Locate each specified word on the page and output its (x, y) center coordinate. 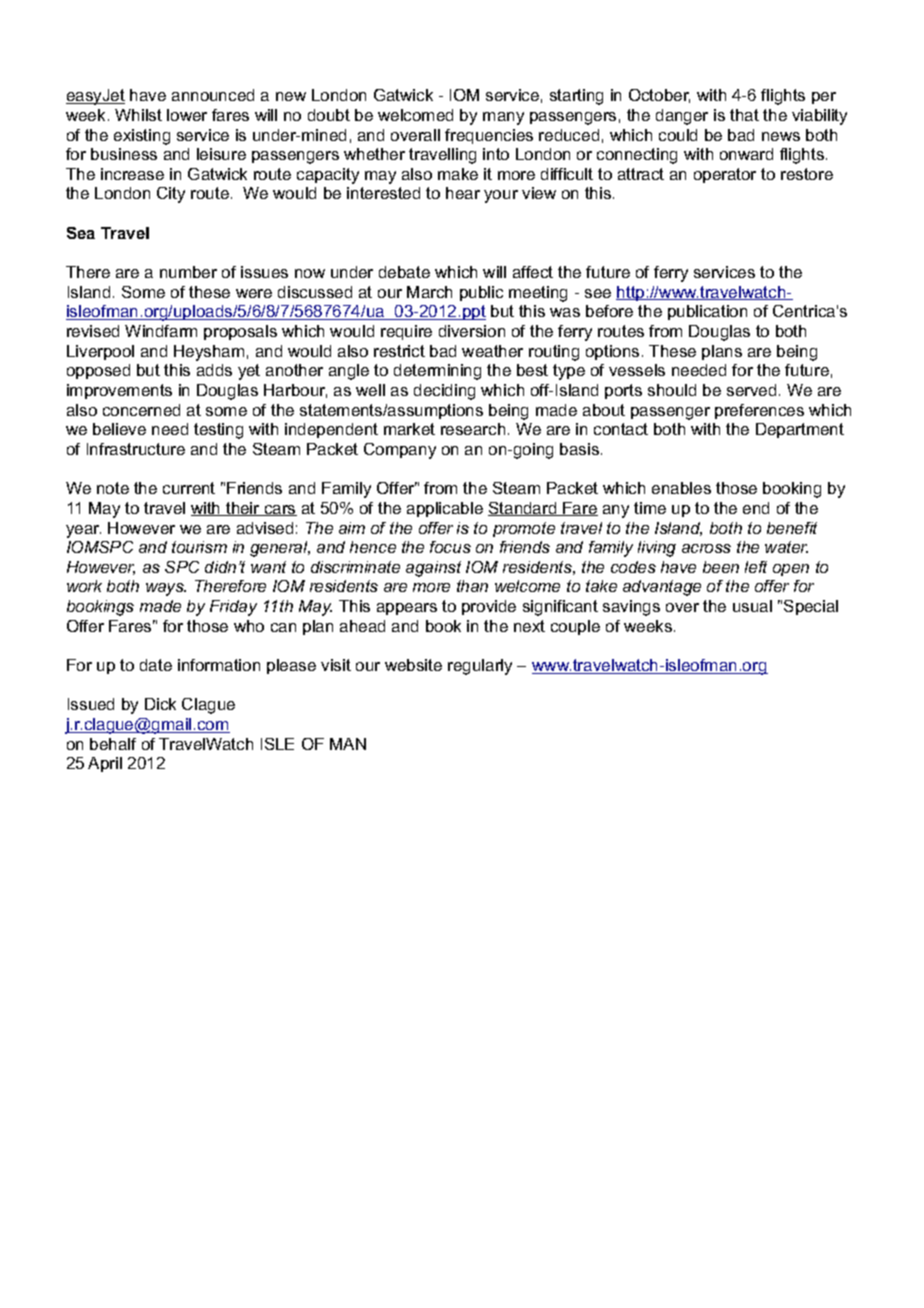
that (744, 115)
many (503, 118)
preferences (759, 411)
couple (575, 627)
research (473, 429)
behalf (113, 744)
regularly (480, 667)
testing (218, 431)
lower (187, 115)
